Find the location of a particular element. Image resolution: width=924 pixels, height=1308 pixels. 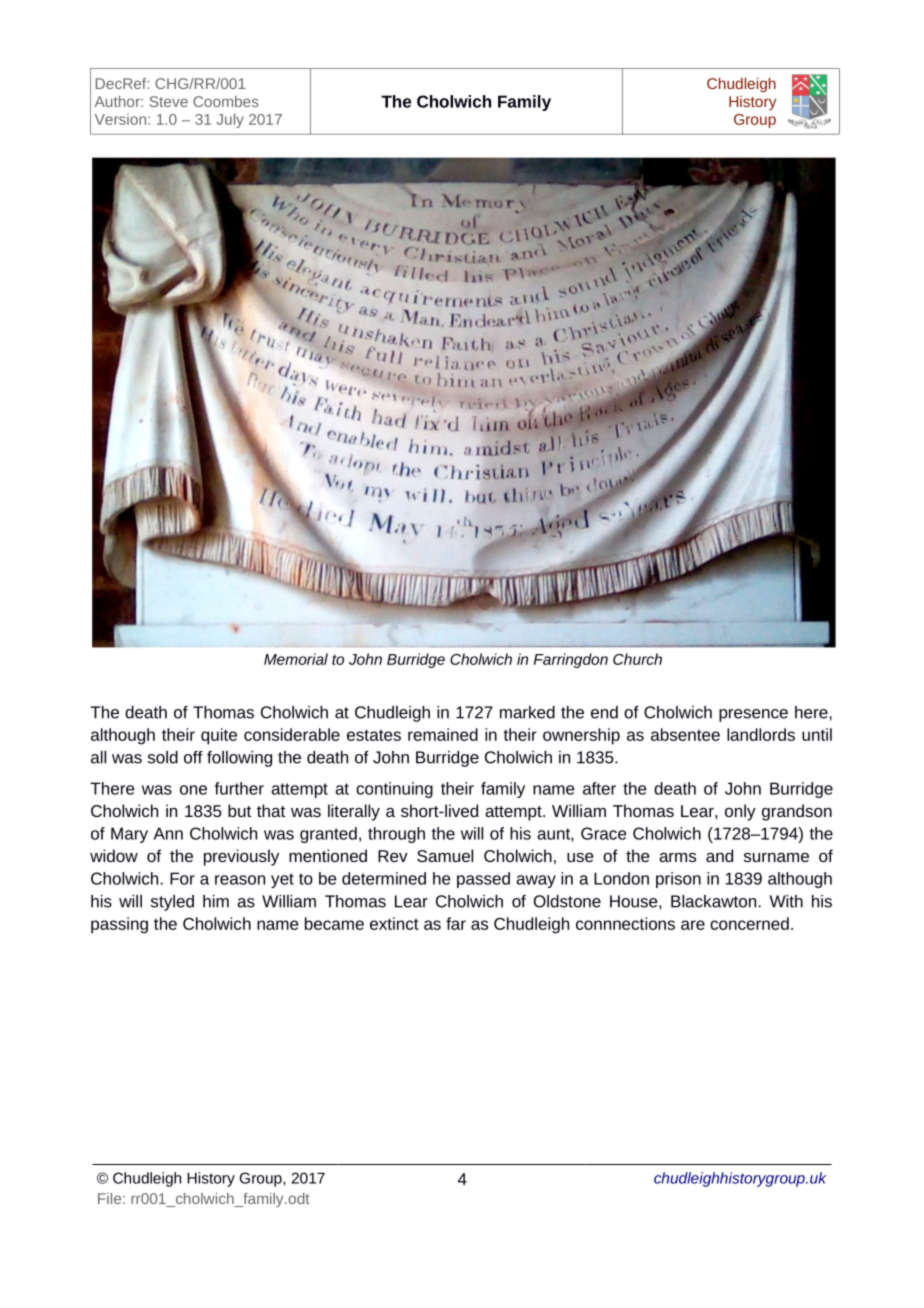

him is located at coordinates (216, 901).
